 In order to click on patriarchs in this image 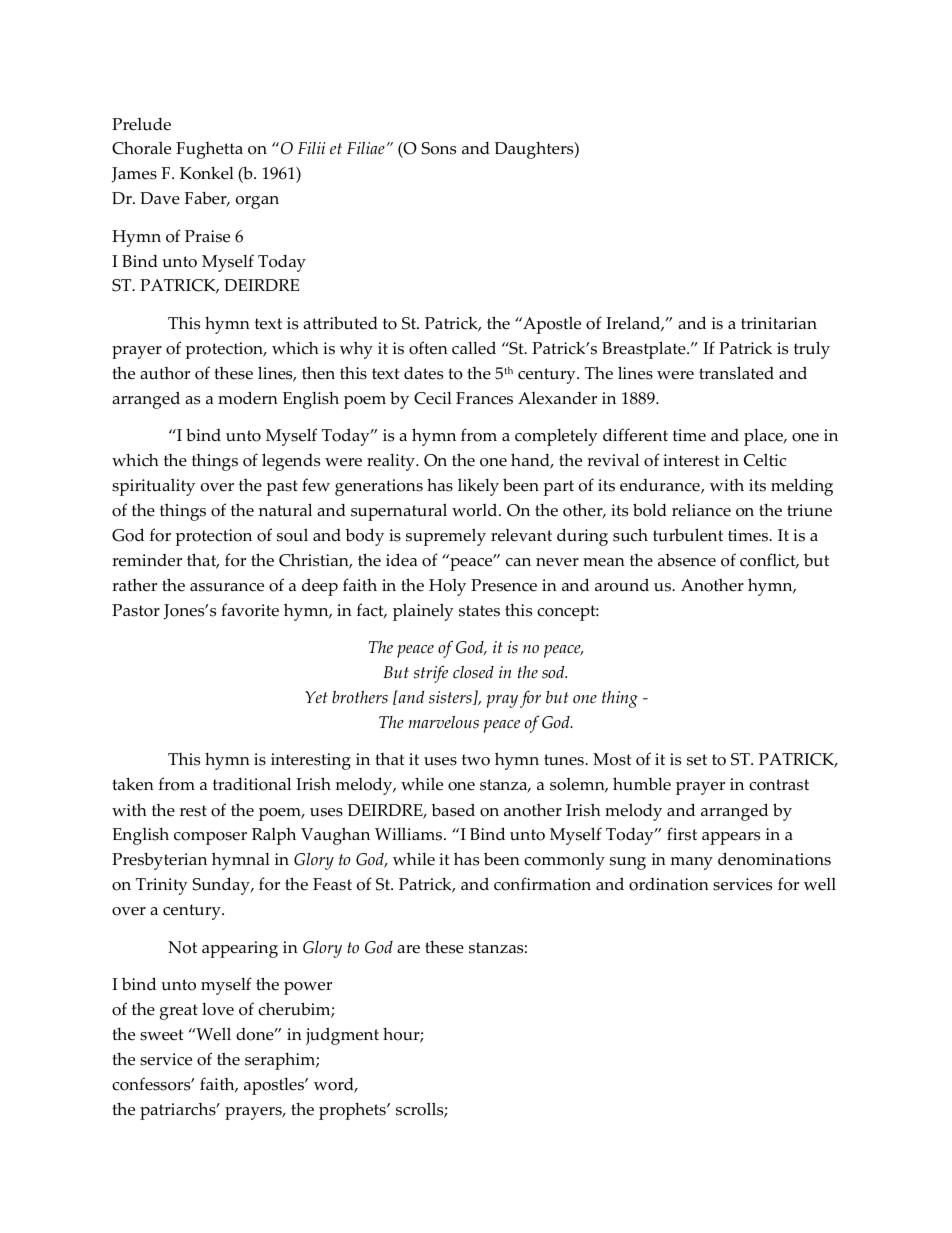, I will do `click(179, 1111)`.
